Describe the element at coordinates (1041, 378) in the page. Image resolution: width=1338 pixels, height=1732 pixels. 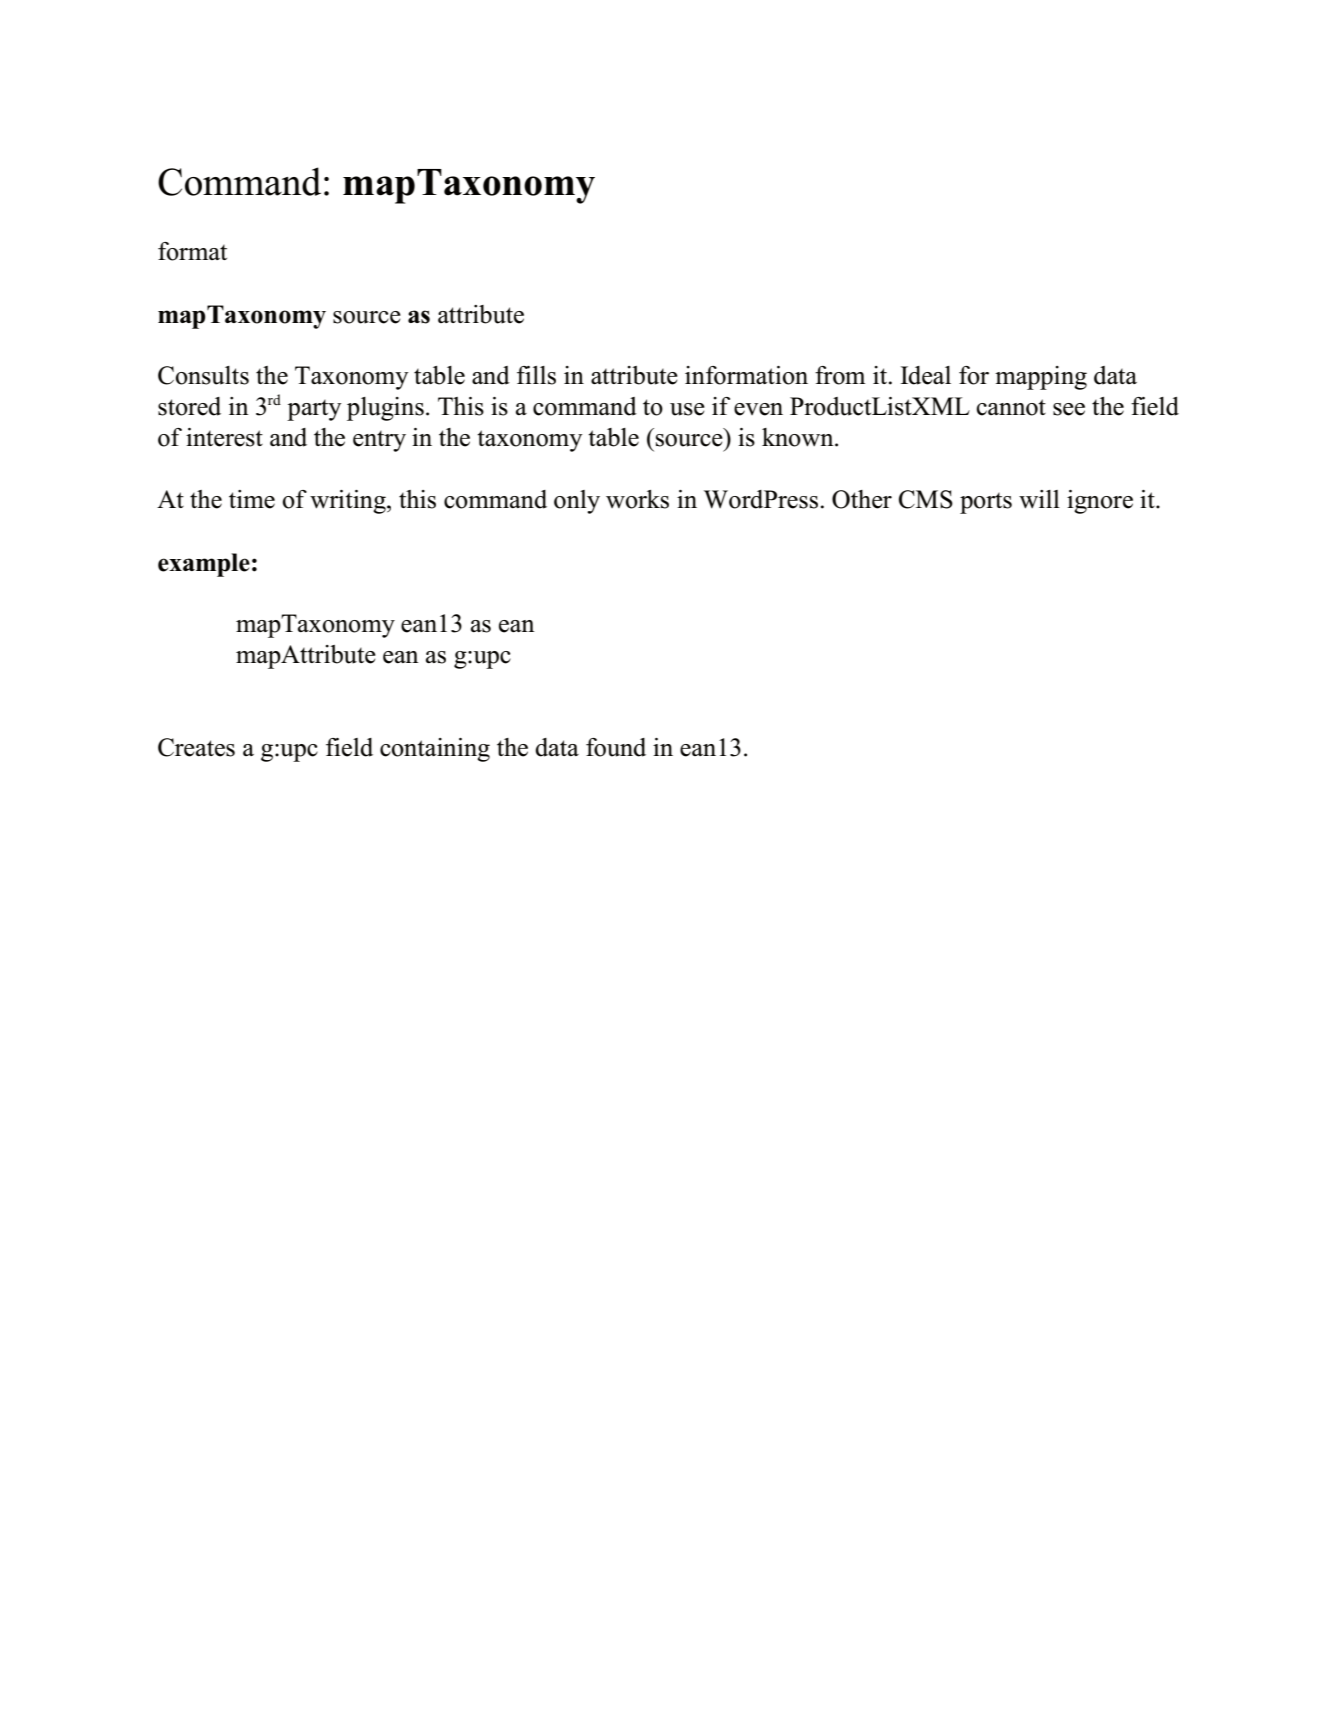
I see `mapping` at that location.
